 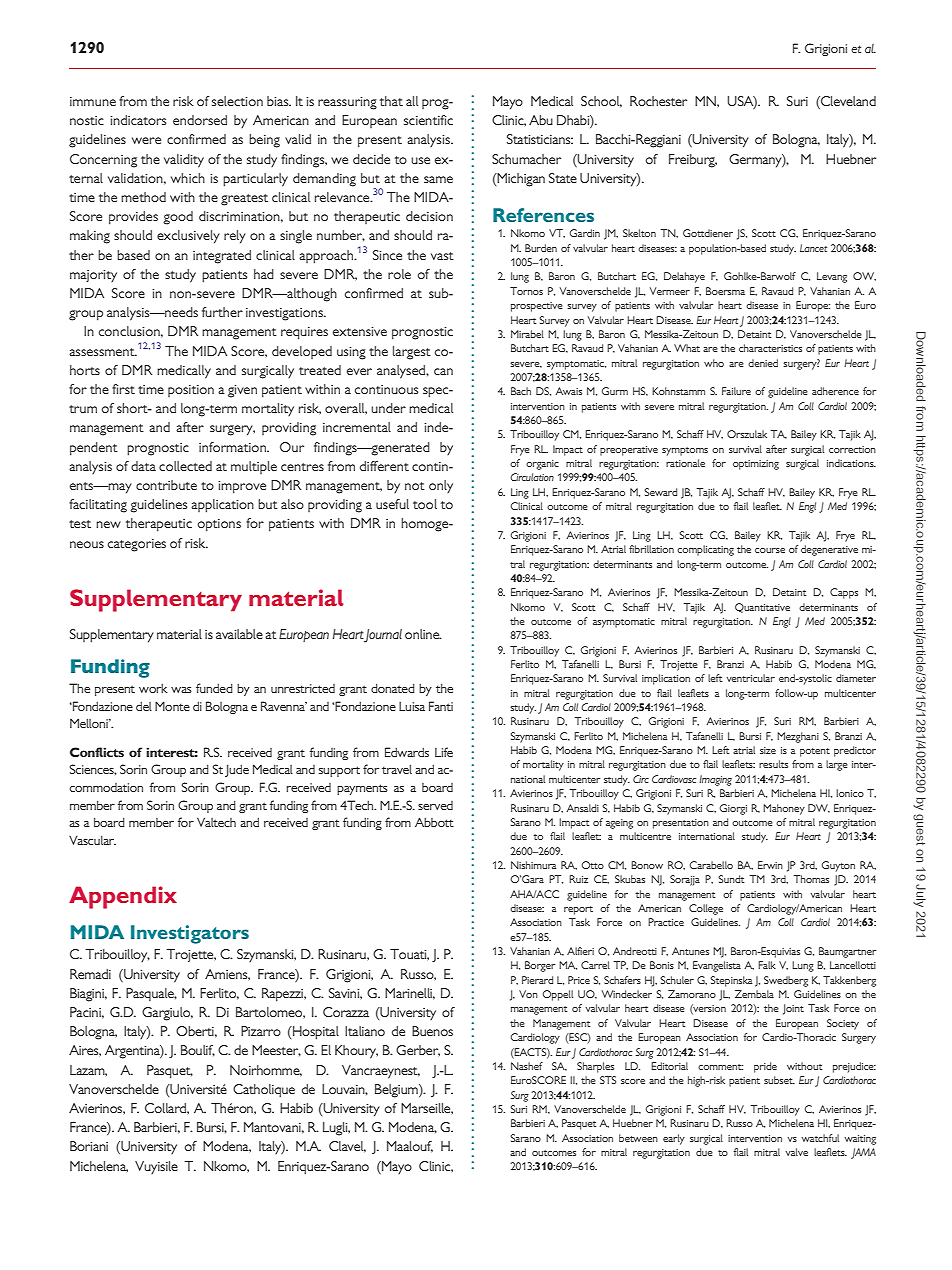 I want to click on served, so click(x=435, y=805).
